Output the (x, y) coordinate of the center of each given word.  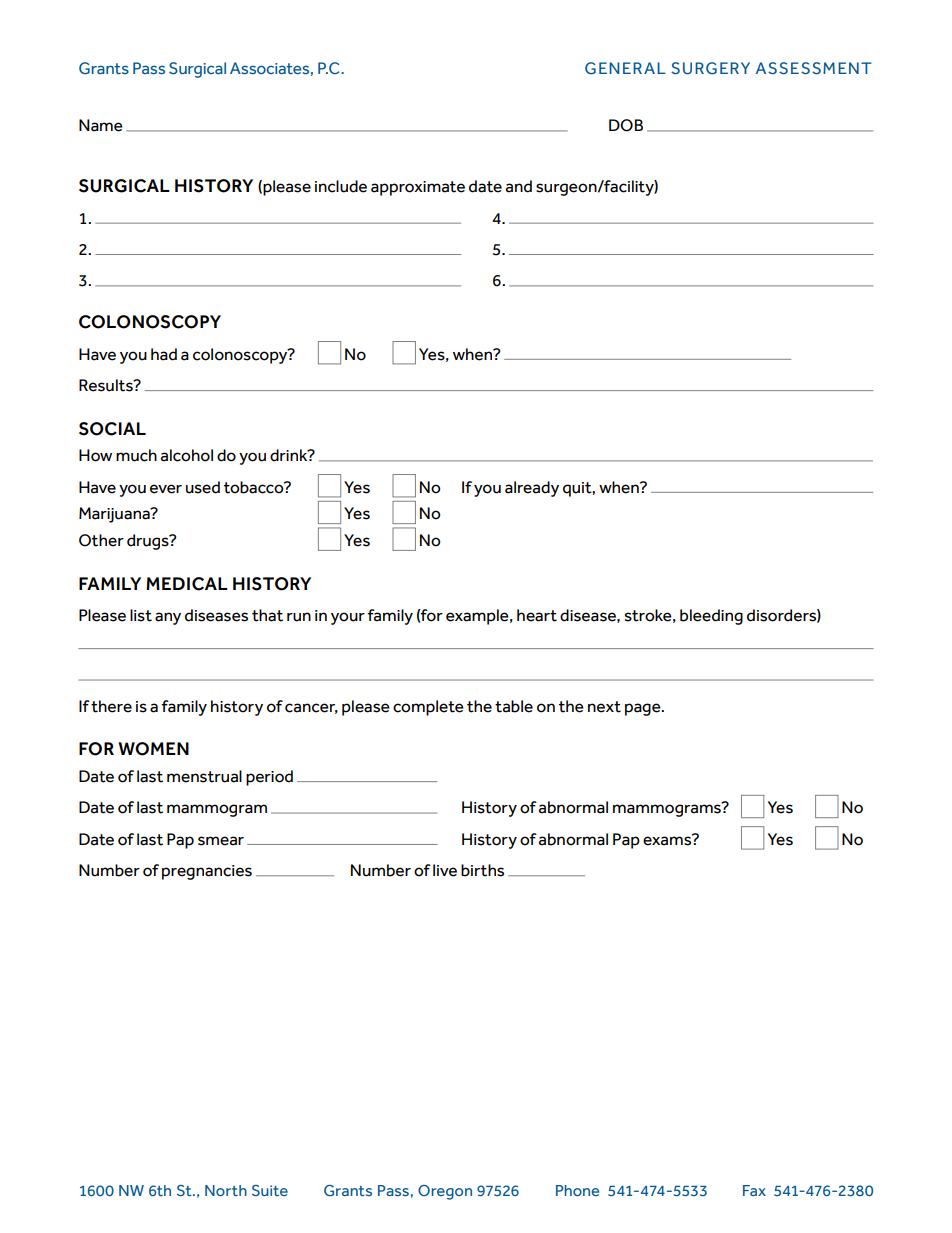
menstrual (204, 776)
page (644, 709)
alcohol (187, 455)
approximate (418, 188)
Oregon (445, 1192)
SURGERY (710, 68)
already (532, 489)
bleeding (711, 617)
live (445, 870)
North (226, 1190)
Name (101, 125)
